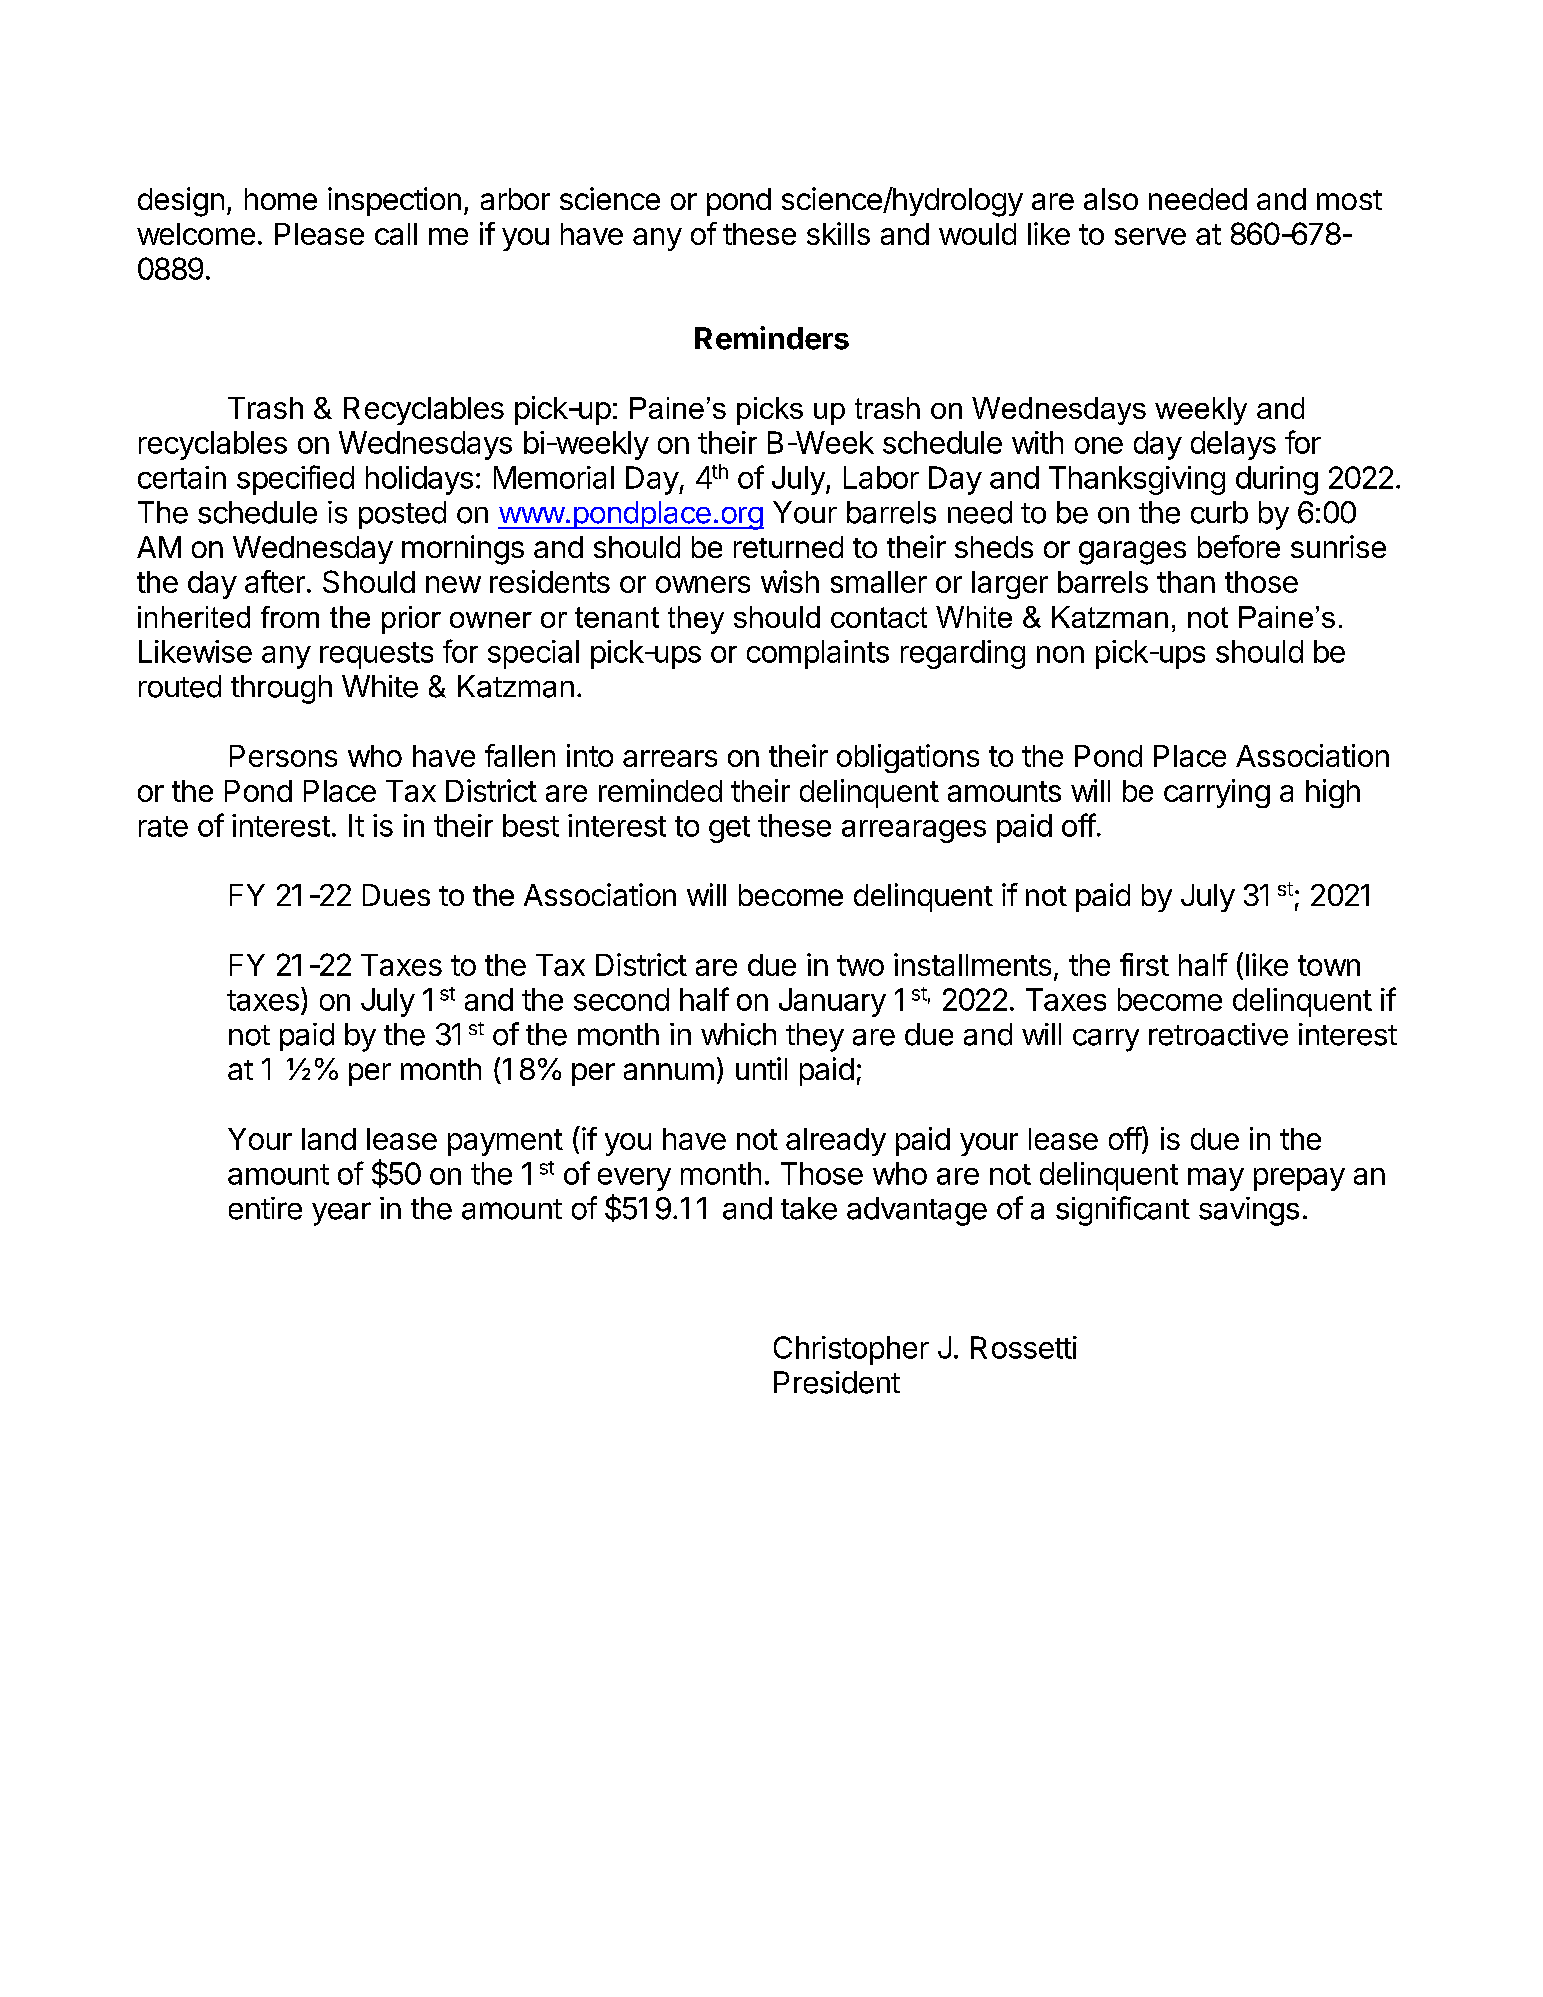  I want to click on Persons, so click(283, 756).
